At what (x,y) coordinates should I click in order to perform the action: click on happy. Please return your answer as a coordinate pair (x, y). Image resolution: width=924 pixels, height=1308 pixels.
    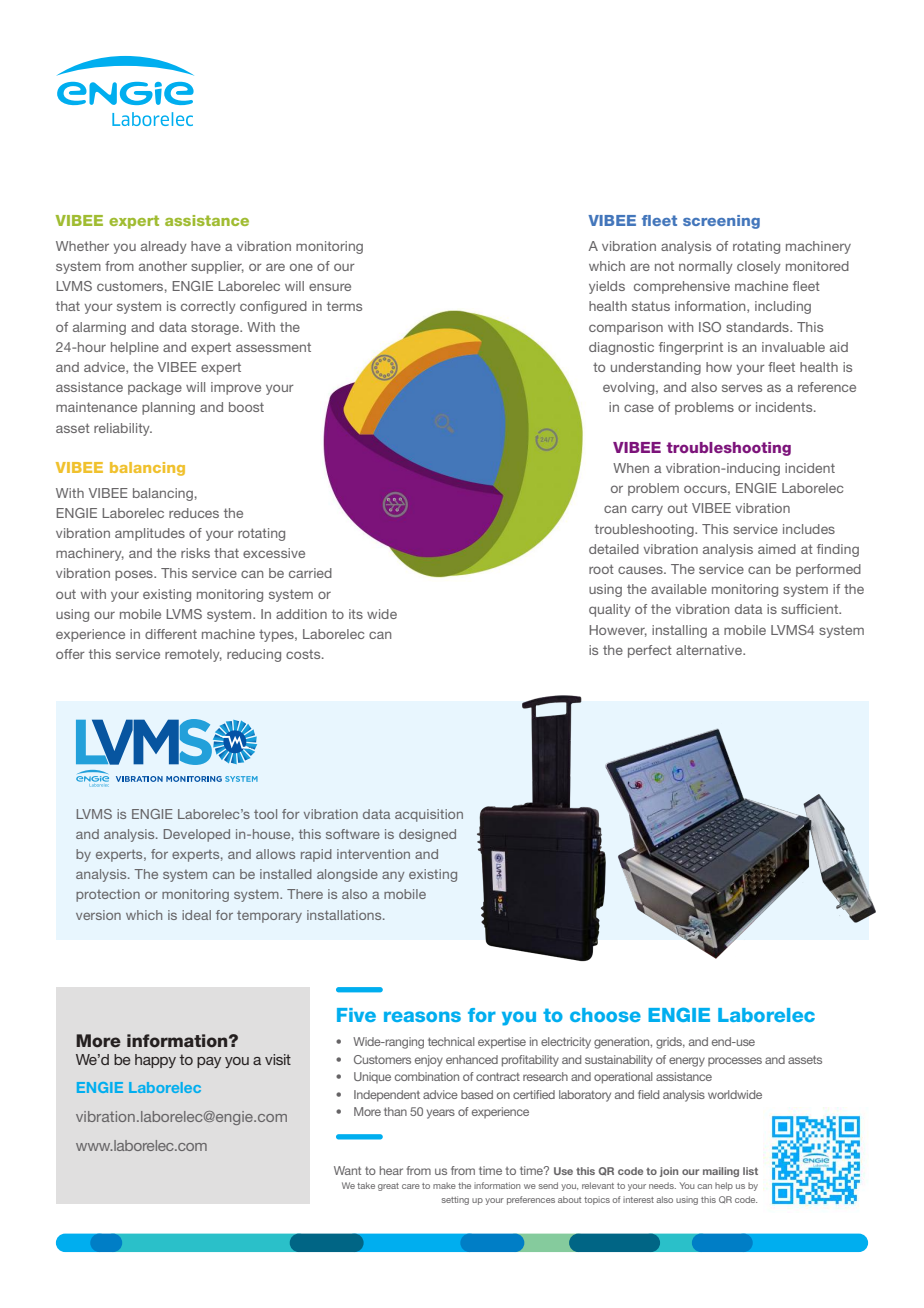
    Looking at the image, I should click on (155, 1061).
